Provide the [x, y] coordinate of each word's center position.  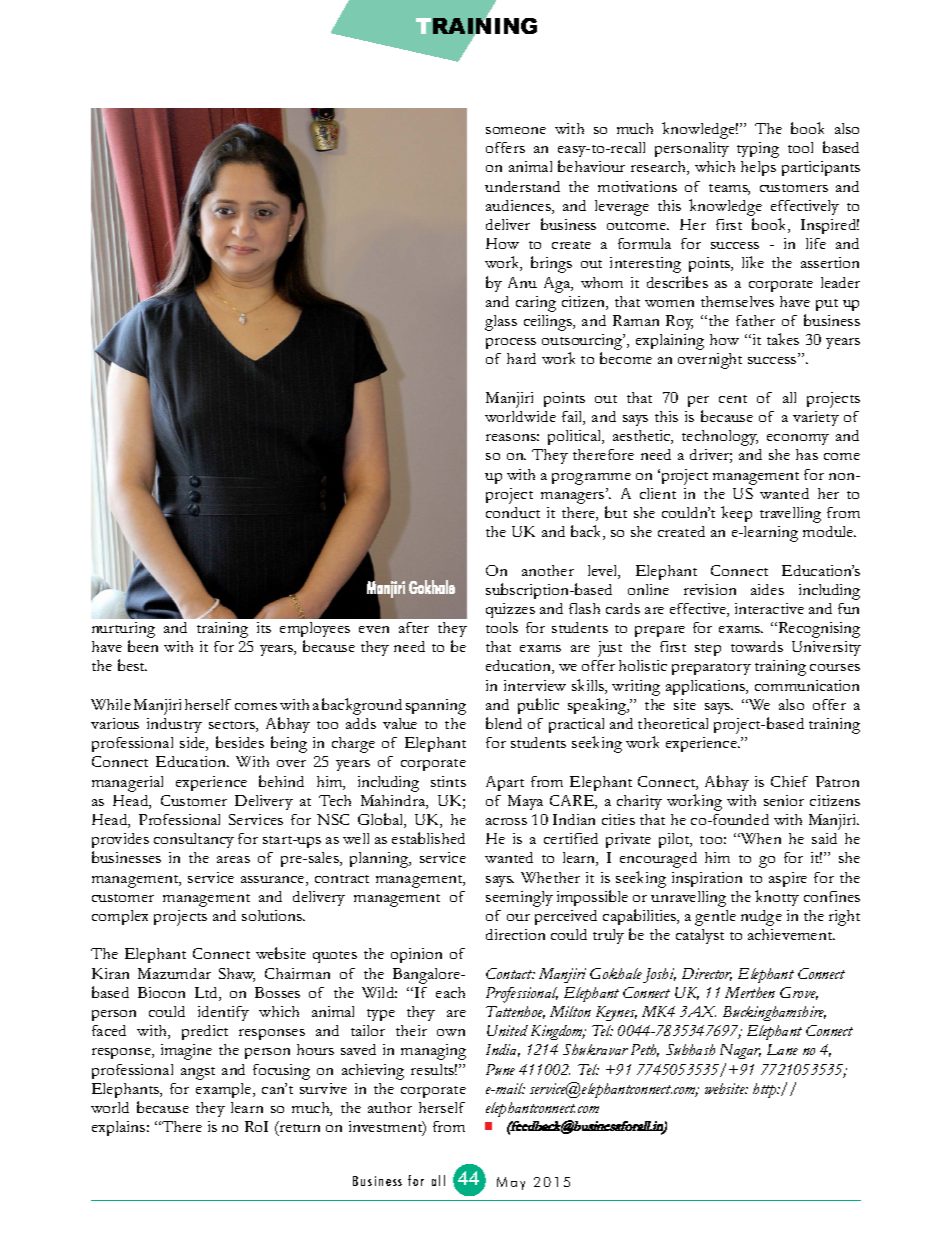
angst [198, 1073]
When [760, 838]
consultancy [194, 840]
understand [522, 186]
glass [501, 323]
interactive [769, 608]
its [264, 627]
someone [516, 130]
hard [521, 358]
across [506, 821]
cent [733, 399]
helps [758, 168]
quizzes [510, 610]
